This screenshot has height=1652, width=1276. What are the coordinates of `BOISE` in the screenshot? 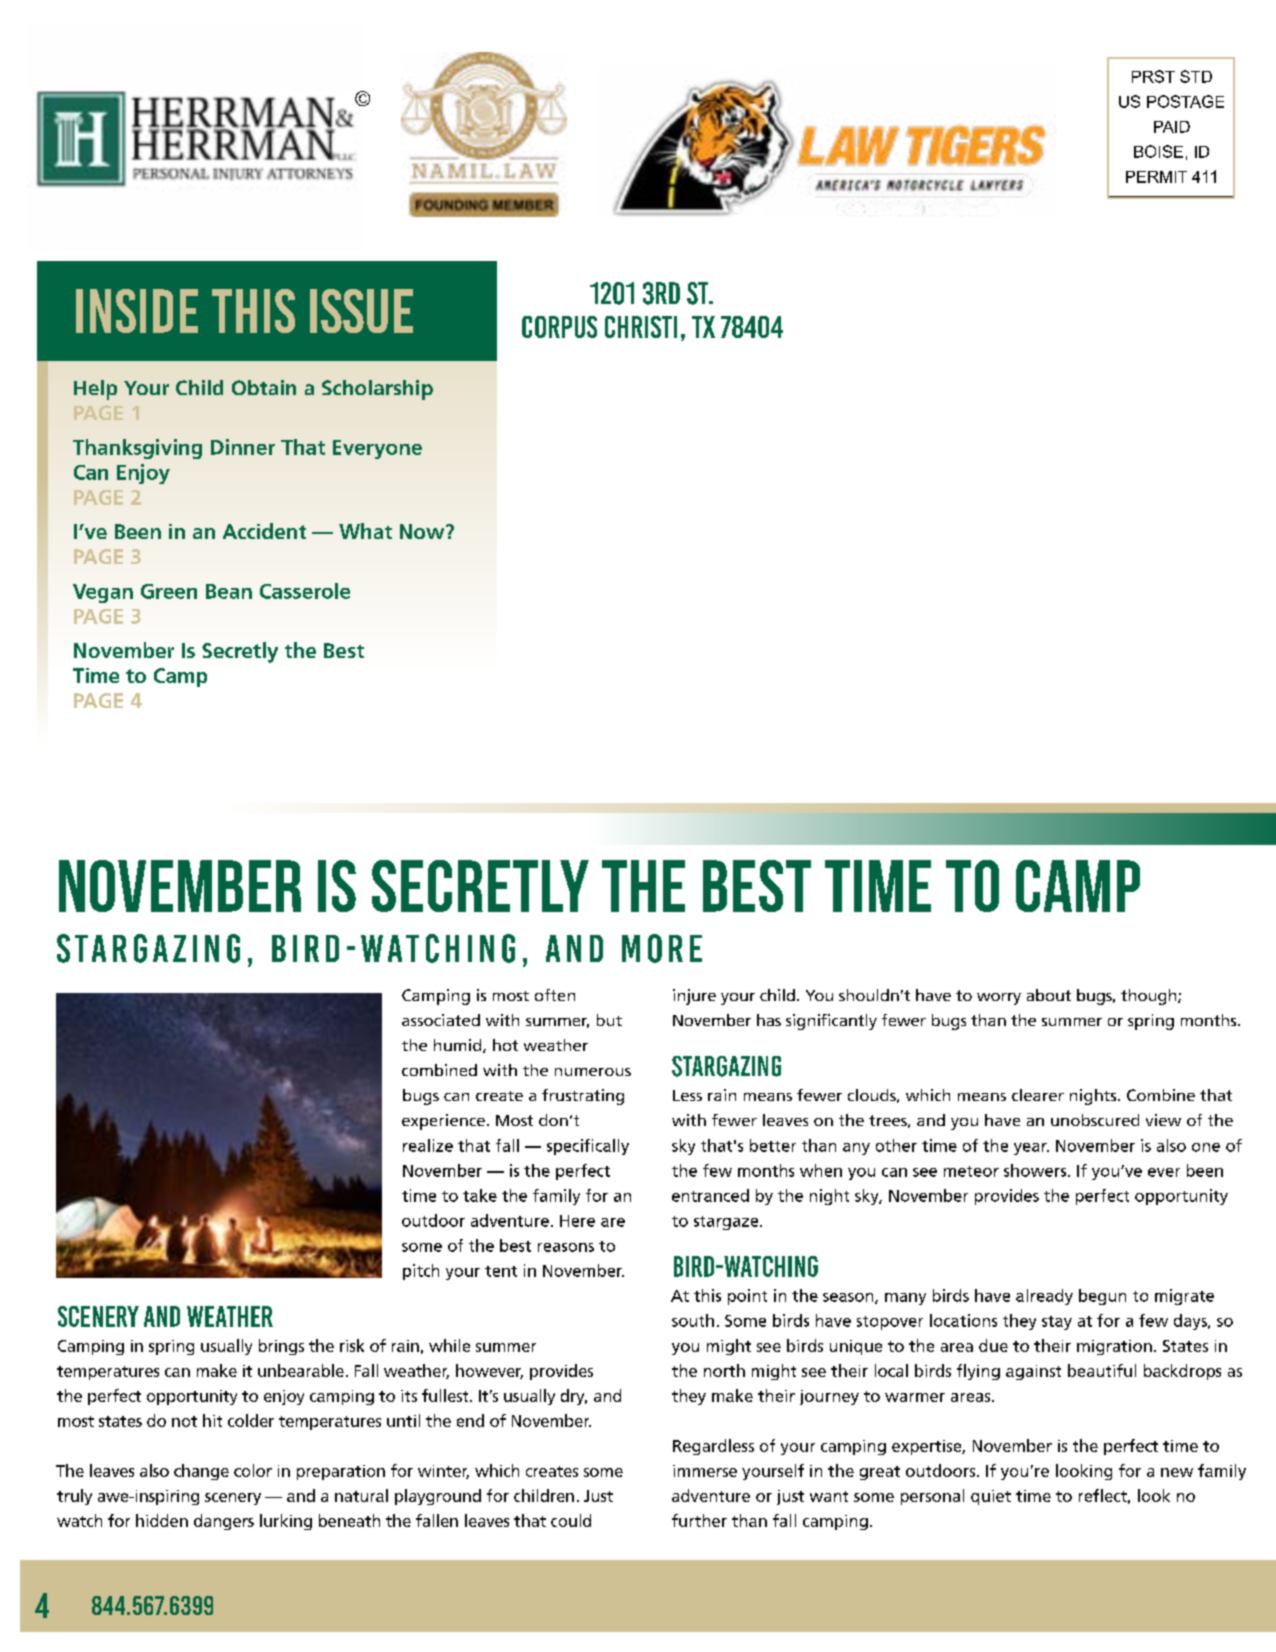 It's located at (1158, 151).
